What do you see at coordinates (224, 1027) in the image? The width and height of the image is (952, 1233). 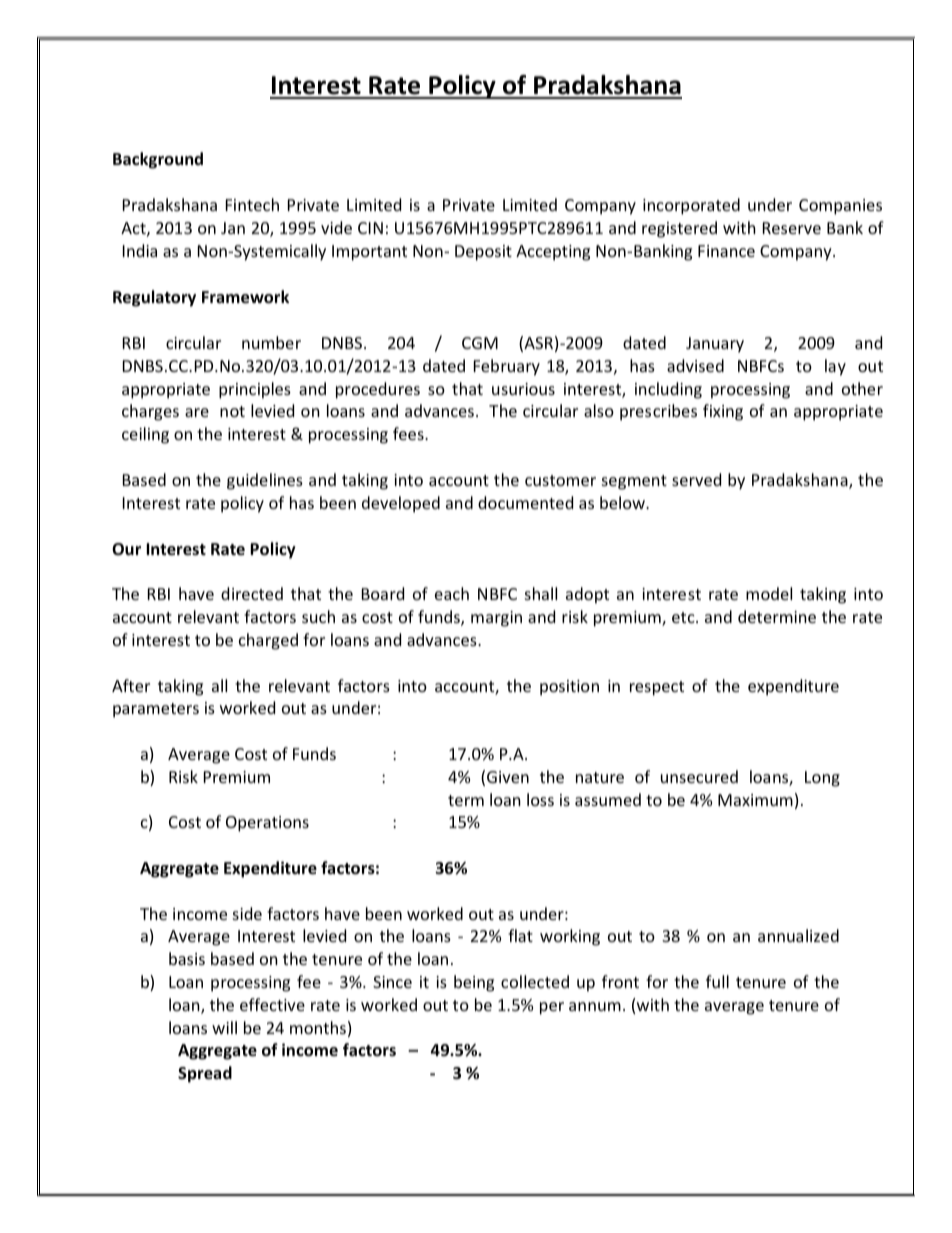 I see `will` at bounding box center [224, 1027].
